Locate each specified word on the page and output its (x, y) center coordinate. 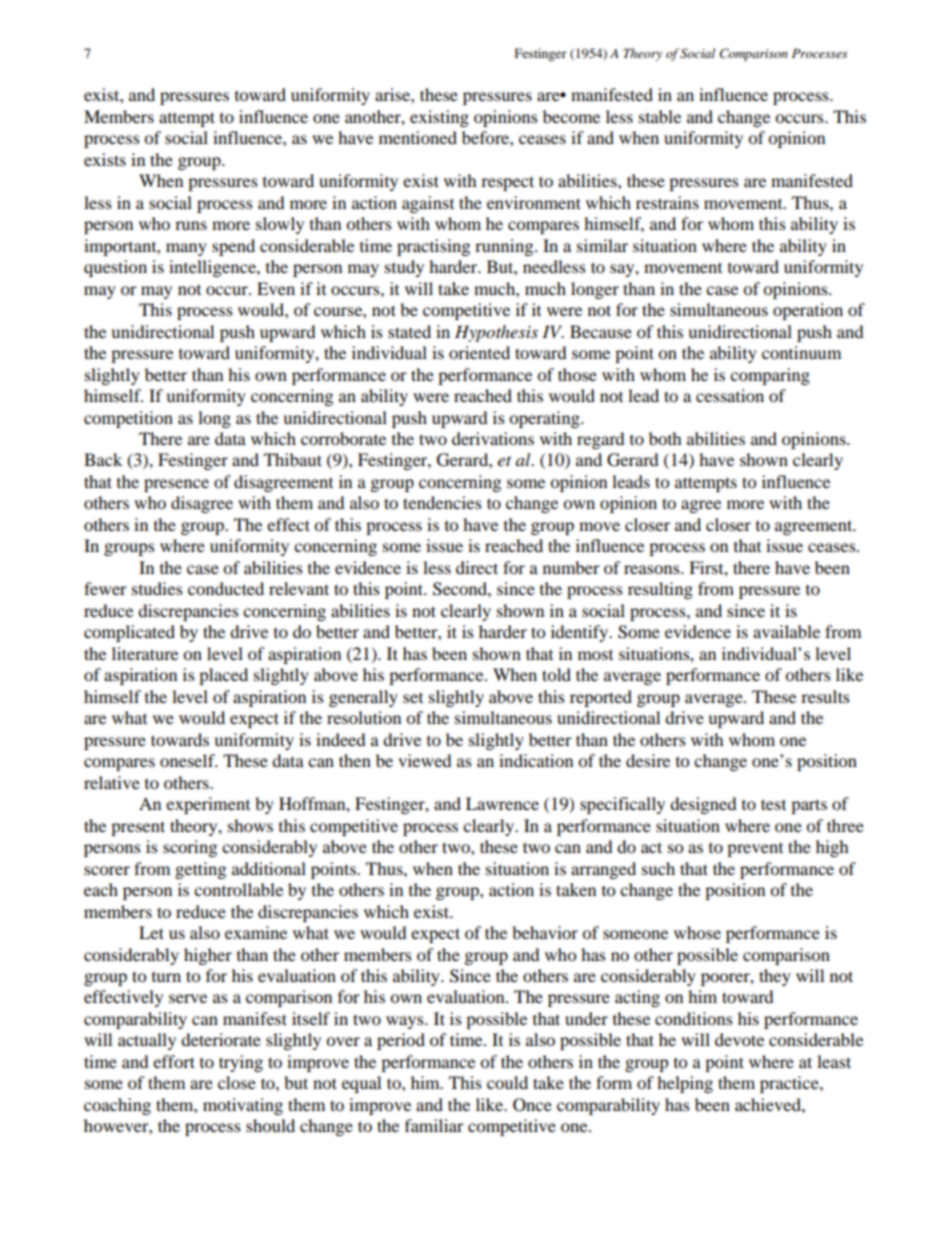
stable (660, 116)
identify (581, 633)
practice (790, 1084)
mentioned (418, 137)
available (786, 631)
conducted (226, 588)
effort (174, 1061)
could (507, 1082)
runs (191, 225)
